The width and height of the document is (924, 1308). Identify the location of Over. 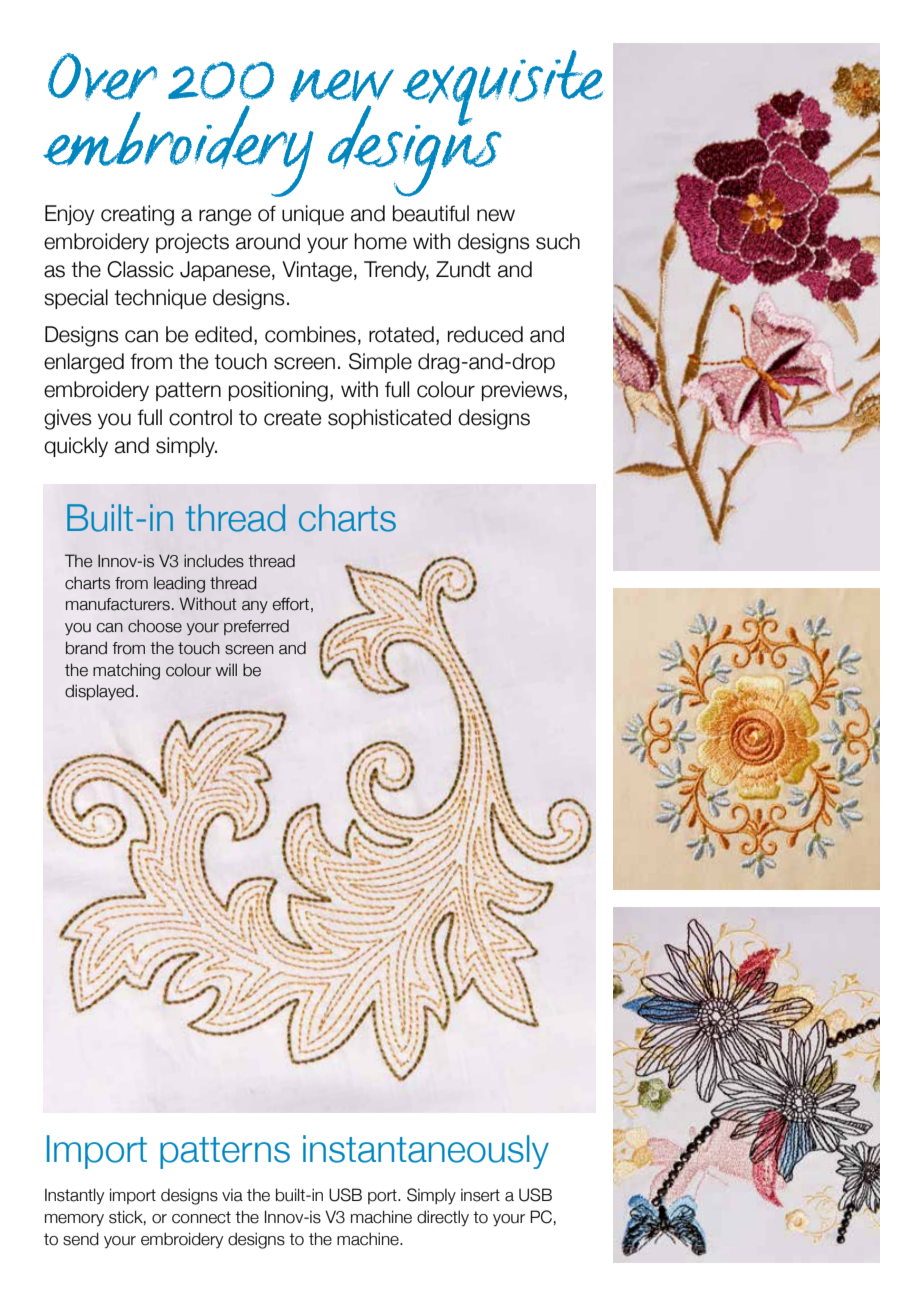
(102, 77).
